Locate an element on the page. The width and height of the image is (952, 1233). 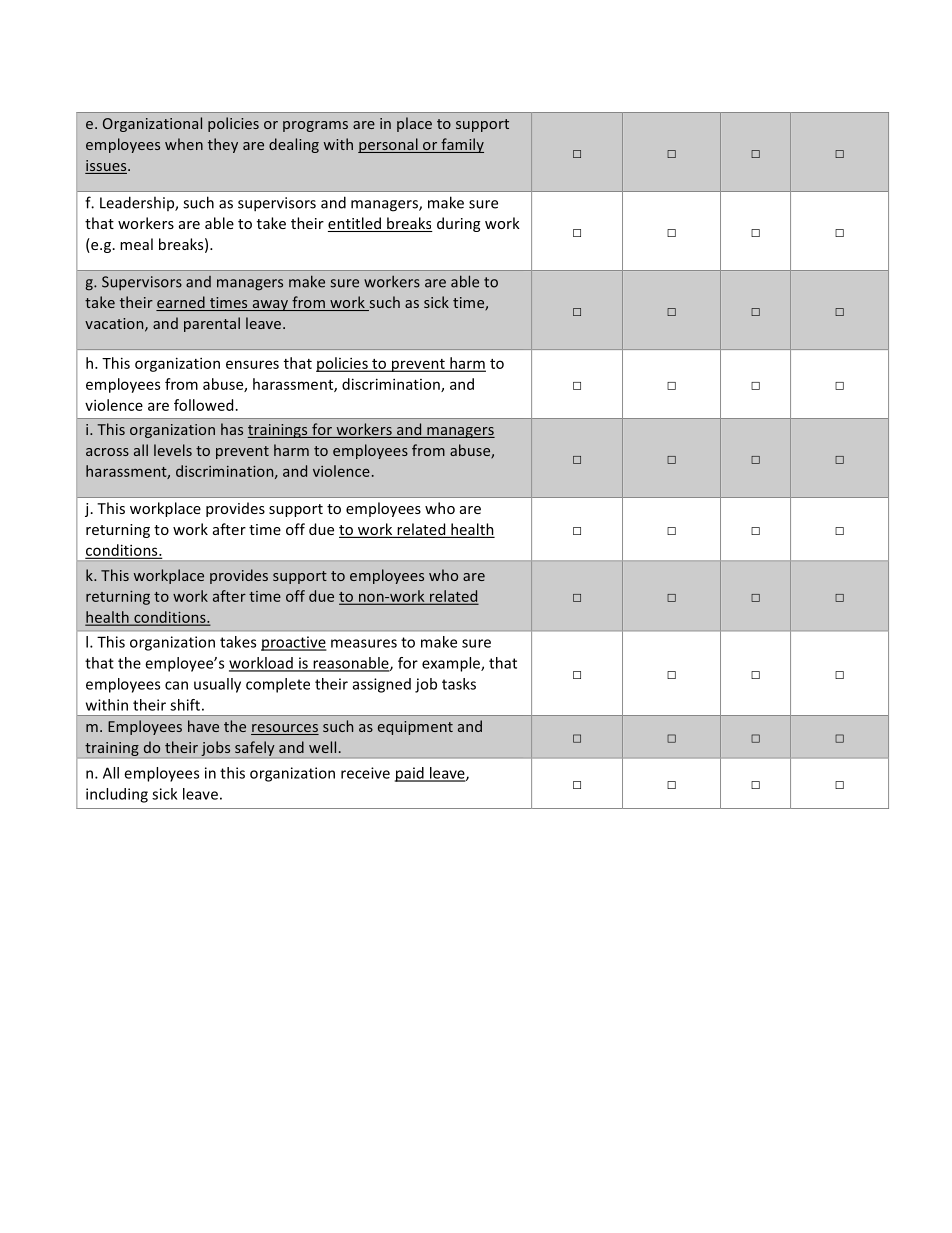
safely is located at coordinates (255, 748).
